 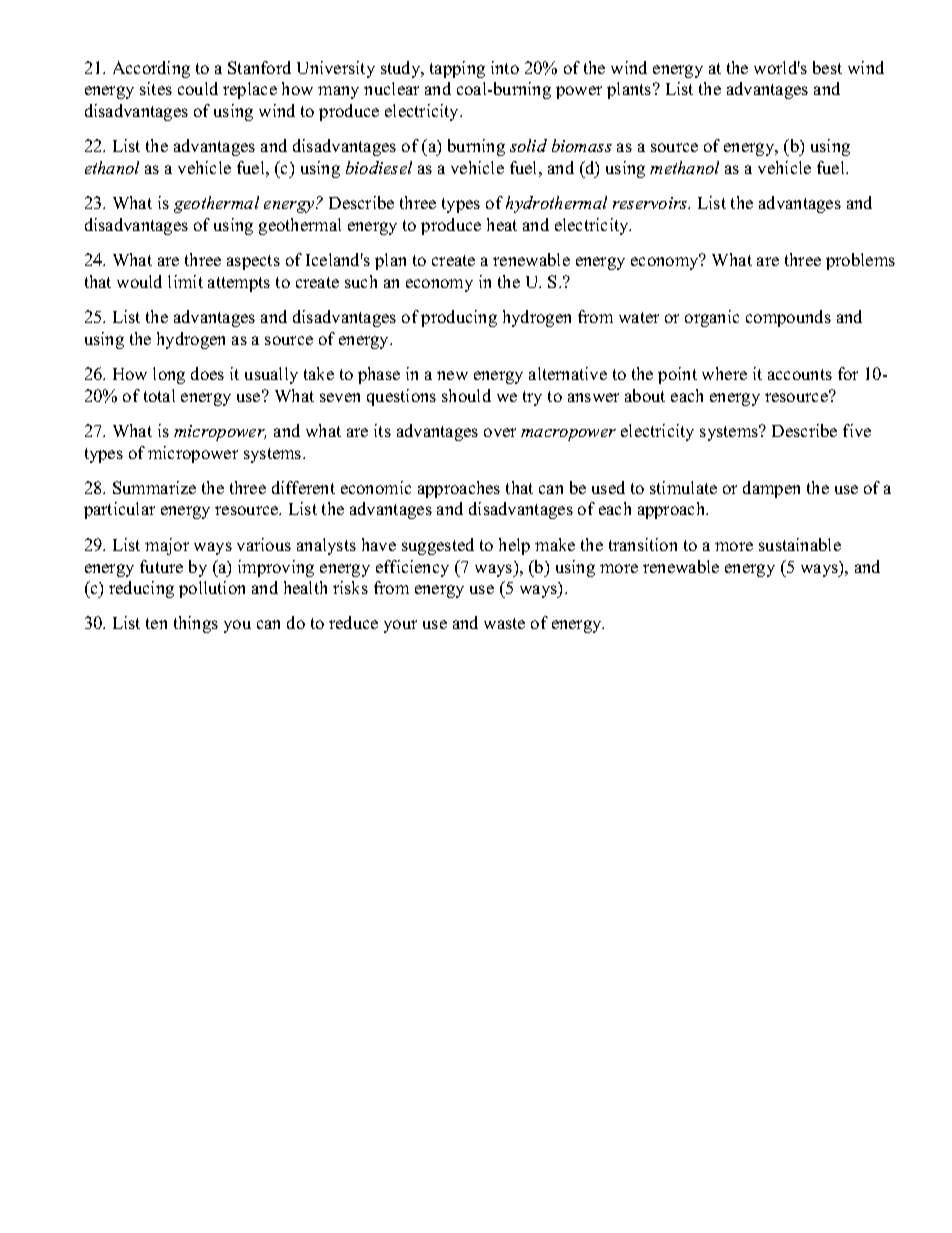 What do you see at coordinates (253, 262) in the page?
I see `aspects` at bounding box center [253, 262].
